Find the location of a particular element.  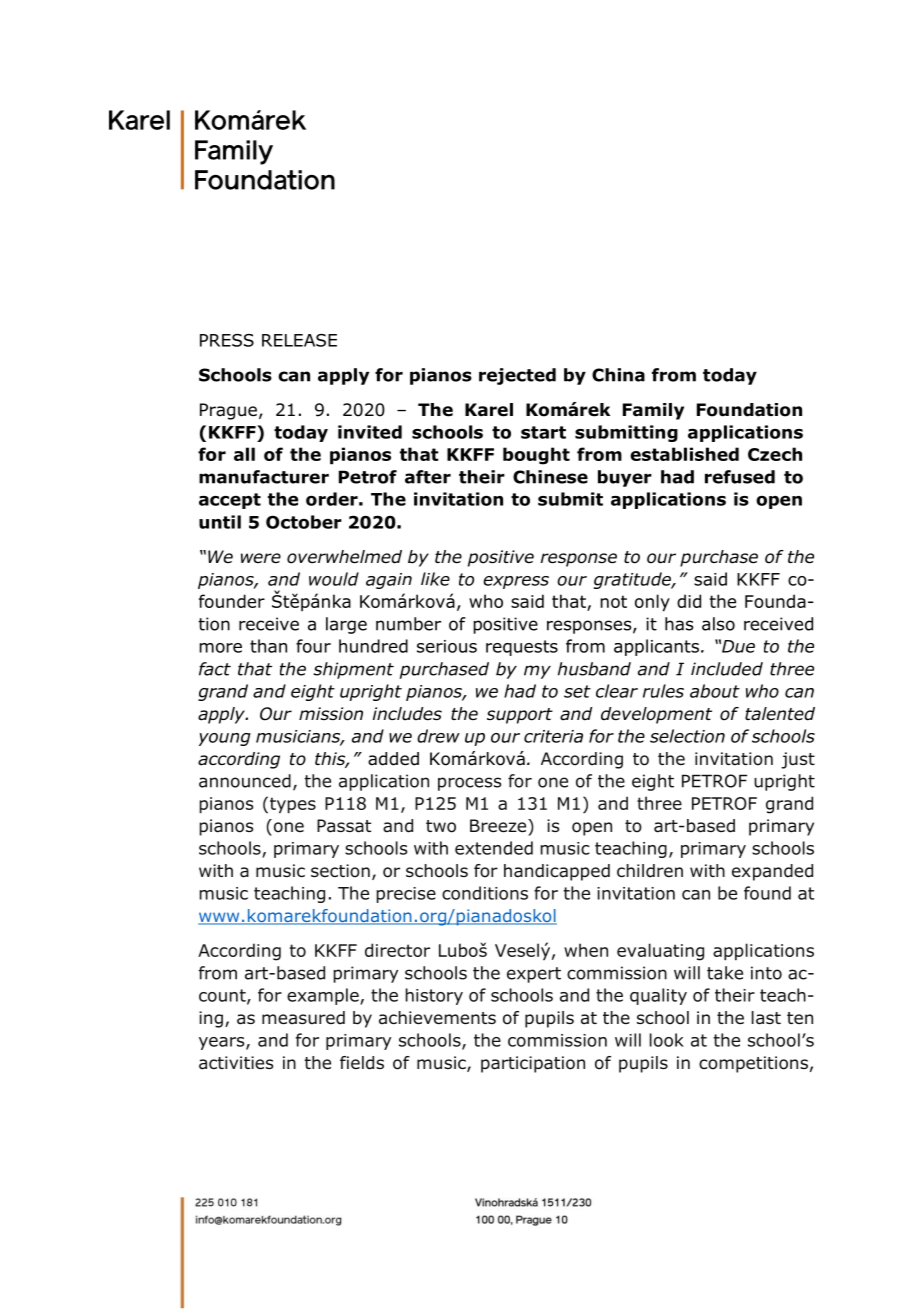

rejected is located at coordinates (517, 376).
